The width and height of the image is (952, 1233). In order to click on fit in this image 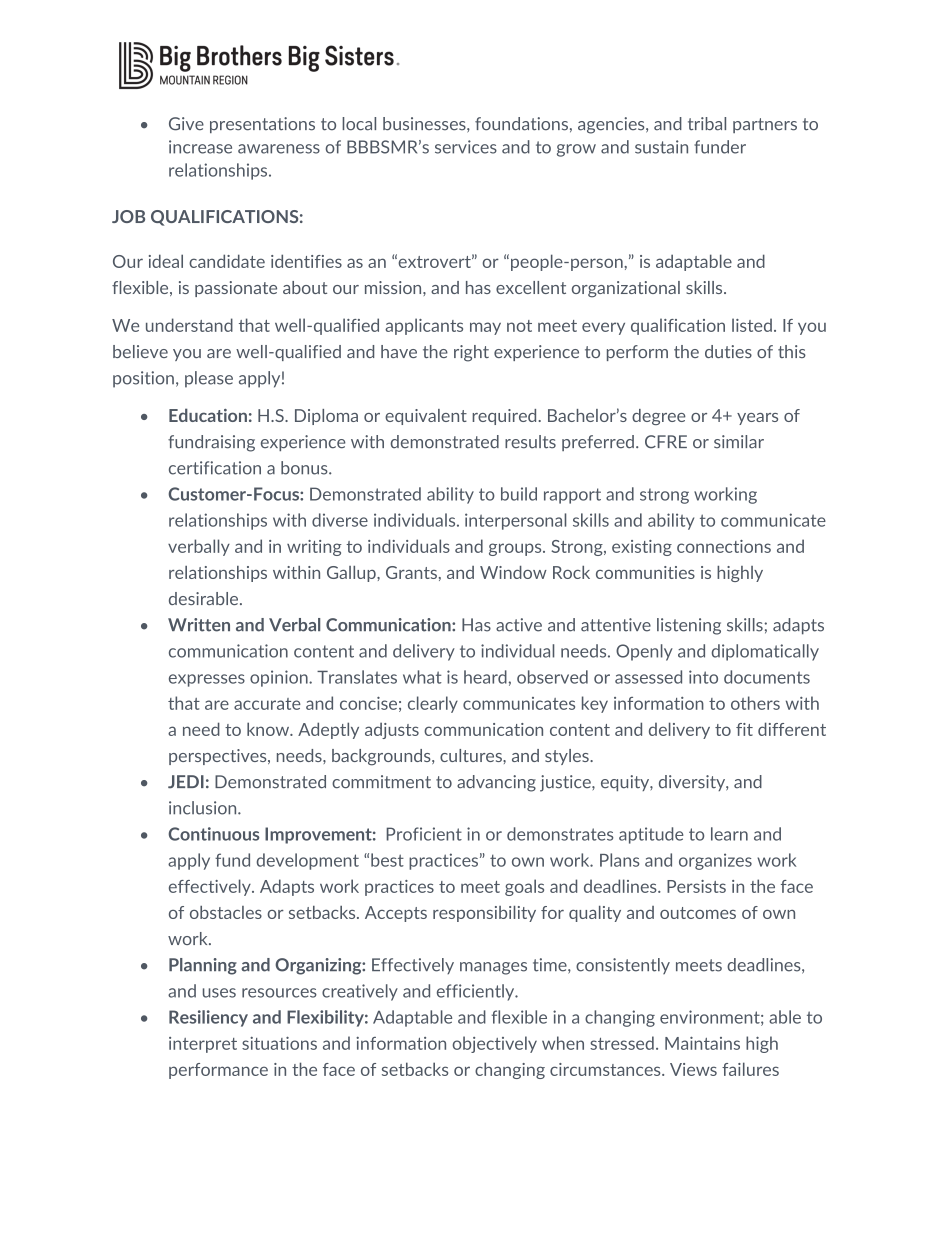, I will do `click(744, 729)`.
